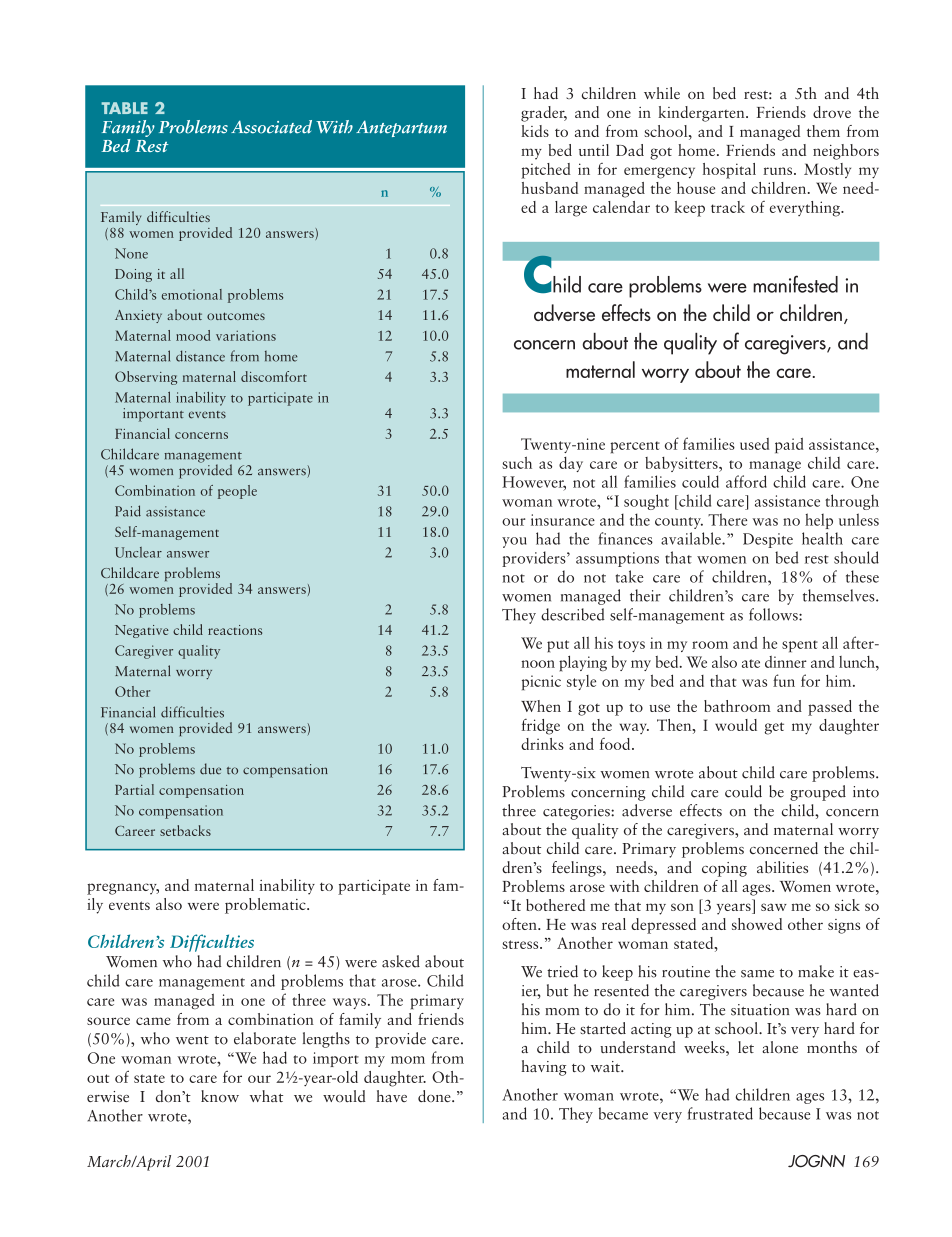 The width and height of the page is (952, 1237). I want to click on drove, so click(832, 112).
